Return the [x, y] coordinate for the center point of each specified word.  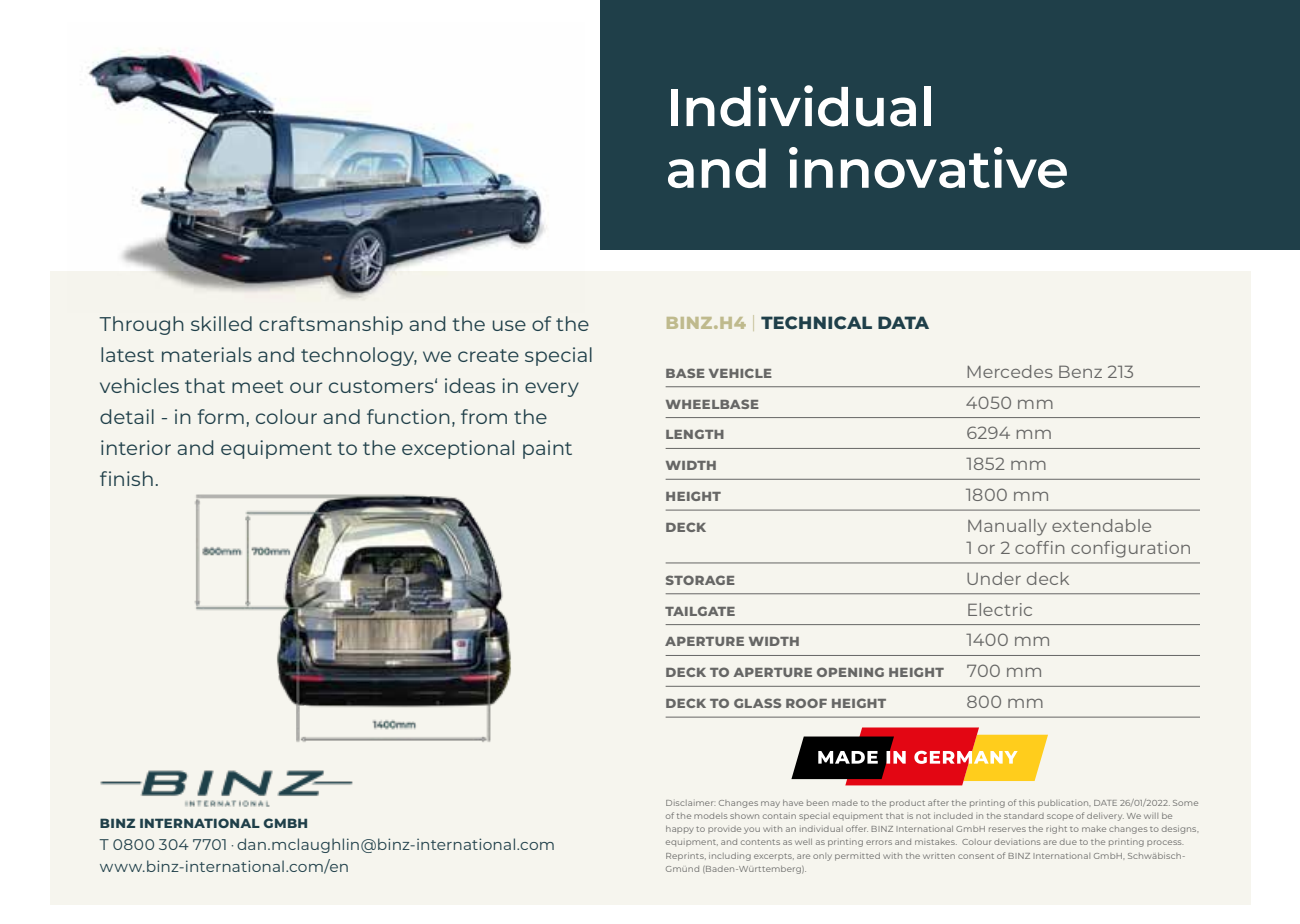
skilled [221, 323]
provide [724, 829]
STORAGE [700, 580]
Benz [1080, 371]
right [1056, 830]
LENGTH [695, 434]
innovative [928, 167]
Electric [1000, 609]
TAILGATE [700, 611]
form [220, 416]
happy [679, 830]
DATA [903, 322]
